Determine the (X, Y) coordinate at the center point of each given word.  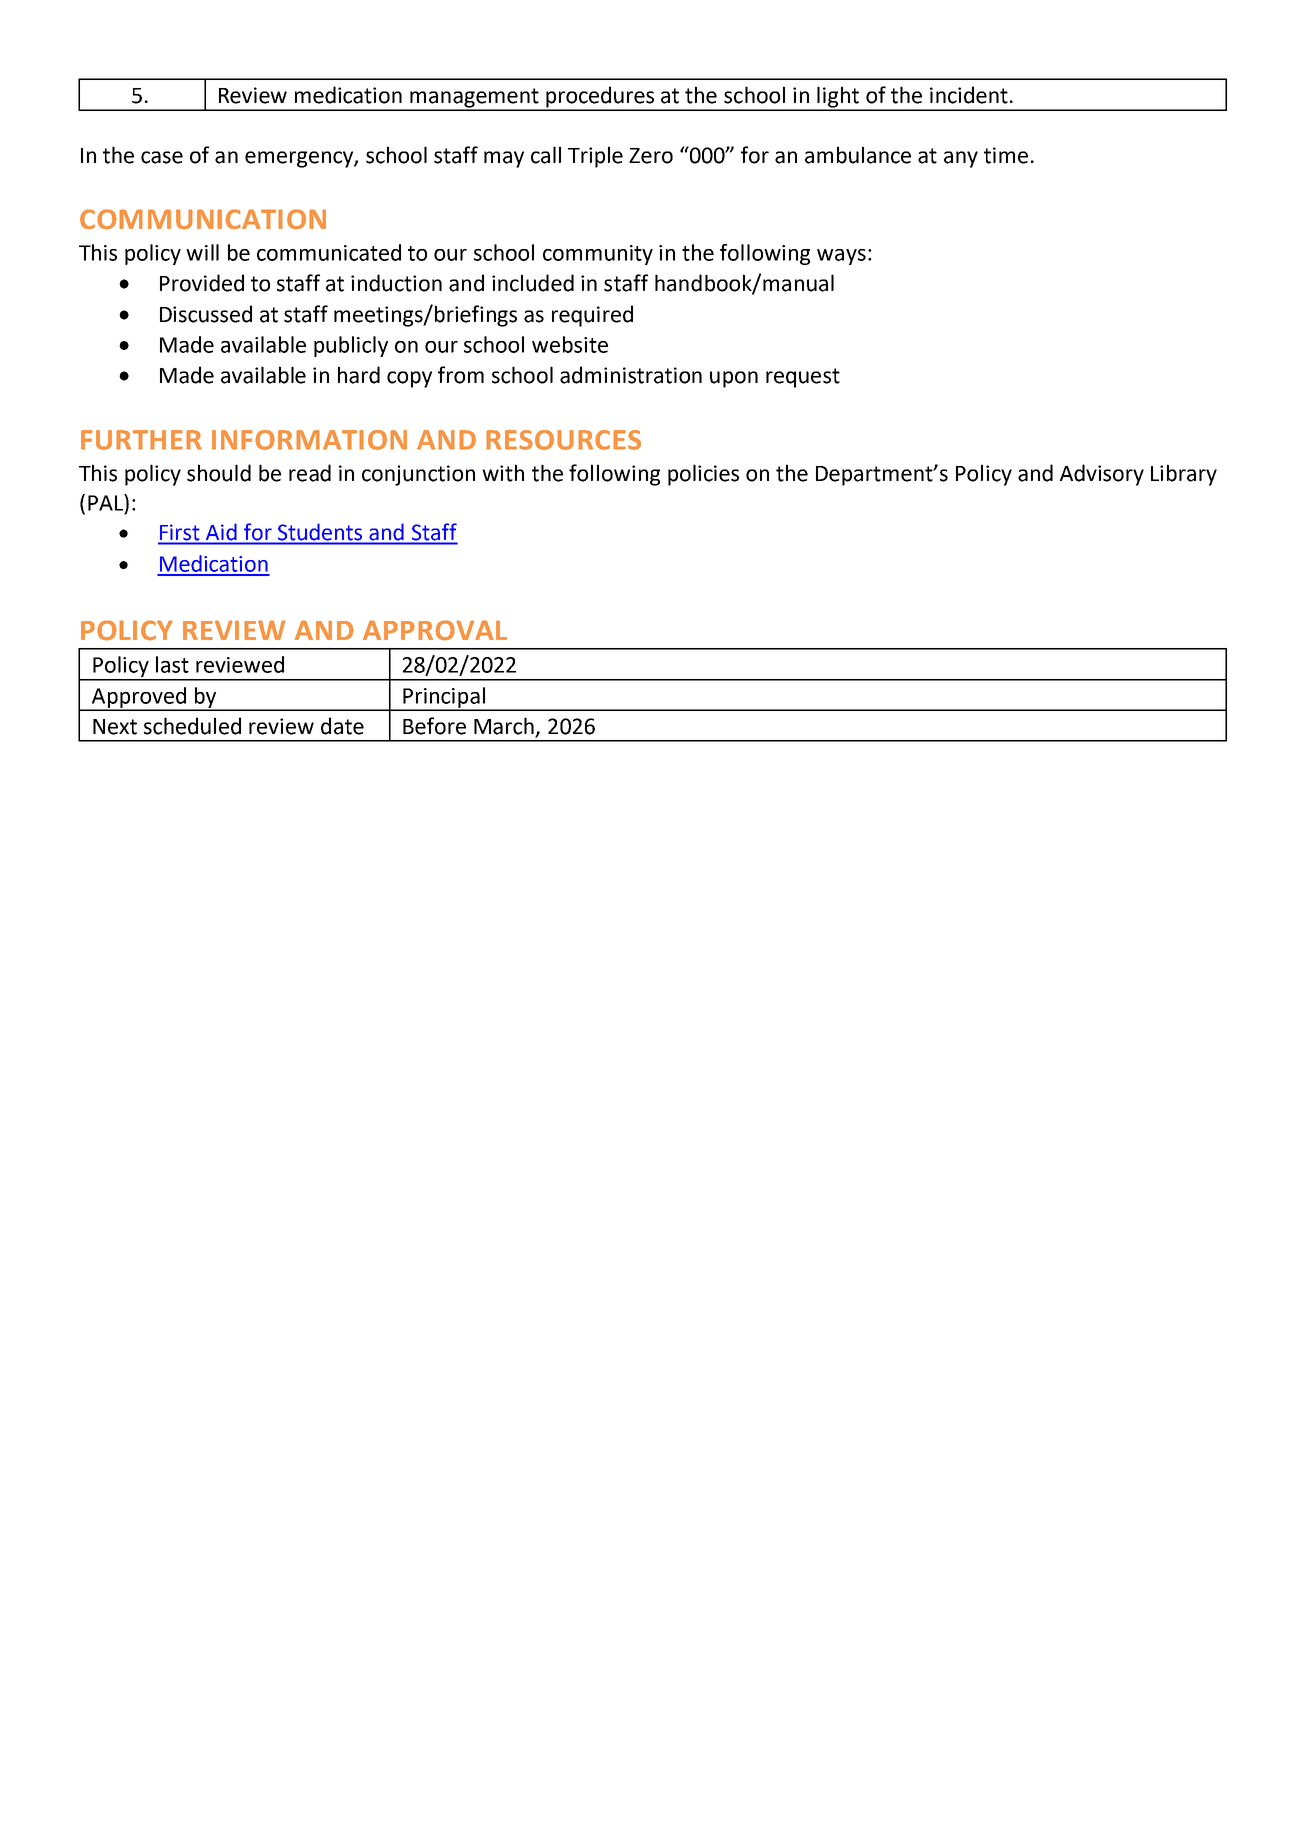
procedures (600, 98)
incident (969, 95)
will (202, 252)
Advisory (1102, 475)
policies (703, 475)
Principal (444, 698)
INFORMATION (309, 440)
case (162, 157)
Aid (221, 532)
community (598, 255)
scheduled (192, 726)
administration (631, 375)
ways (841, 257)
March (504, 726)
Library (1184, 475)
